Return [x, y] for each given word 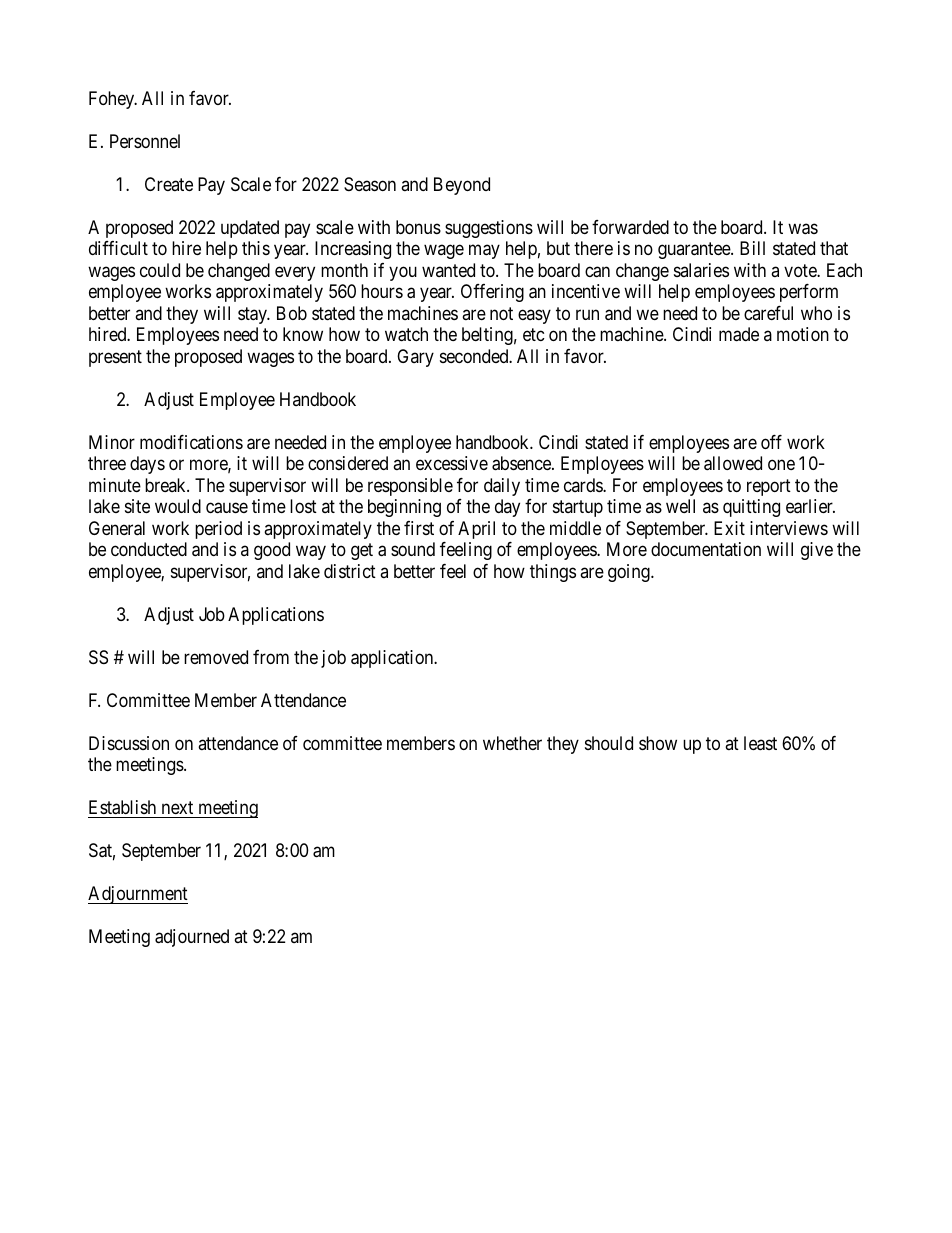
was [803, 229]
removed [216, 657]
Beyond [462, 186]
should [609, 743]
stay [253, 315]
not [501, 313]
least [760, 743]
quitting [751, 508]
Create [169, 184]
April [476, 530]
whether [512, 743]
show [658, 743]
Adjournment [138, 895]
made [739, 334]
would [178, 506]
